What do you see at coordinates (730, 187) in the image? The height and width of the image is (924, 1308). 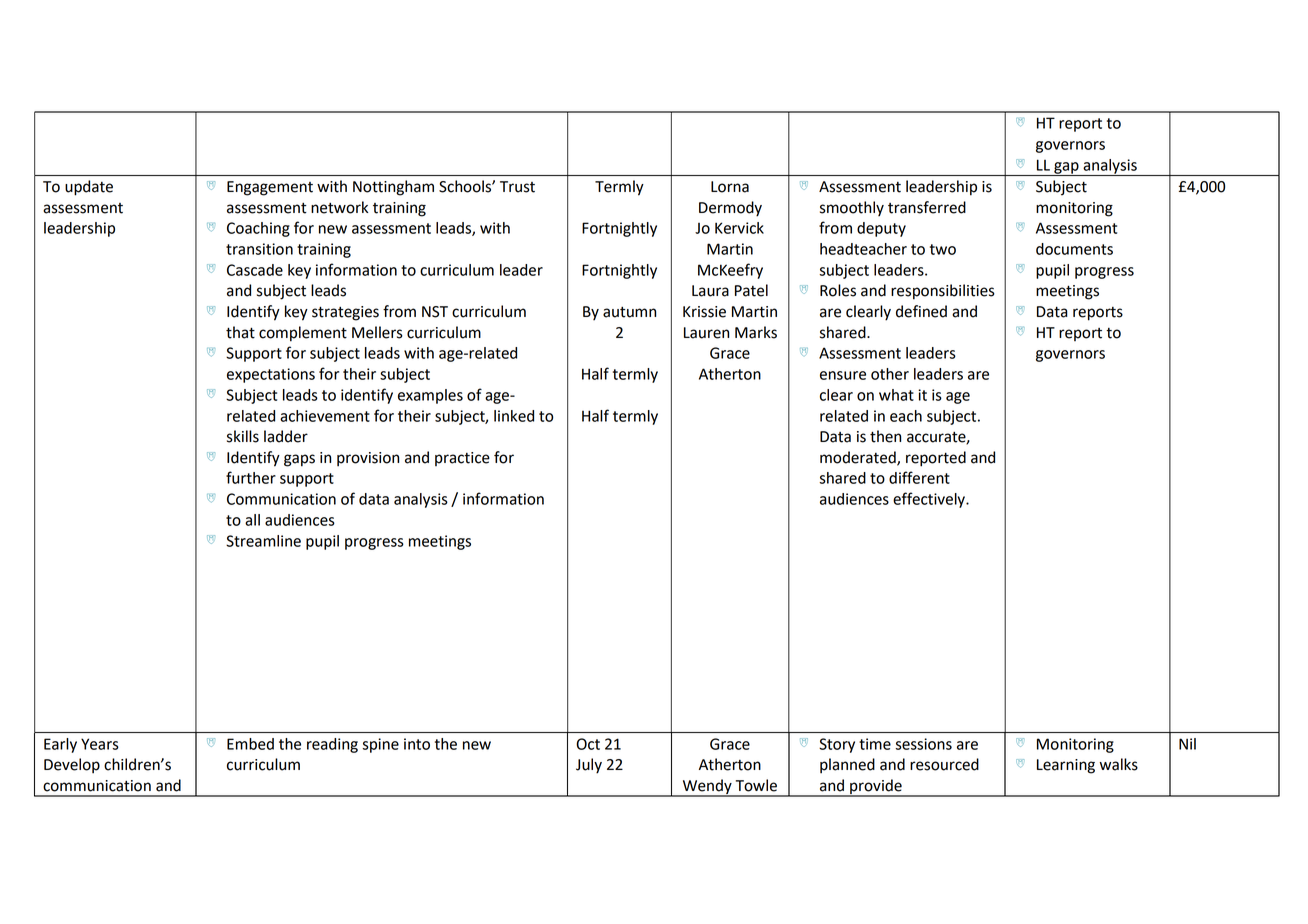 I see `Lorna` at bounding box center [730, 187].
